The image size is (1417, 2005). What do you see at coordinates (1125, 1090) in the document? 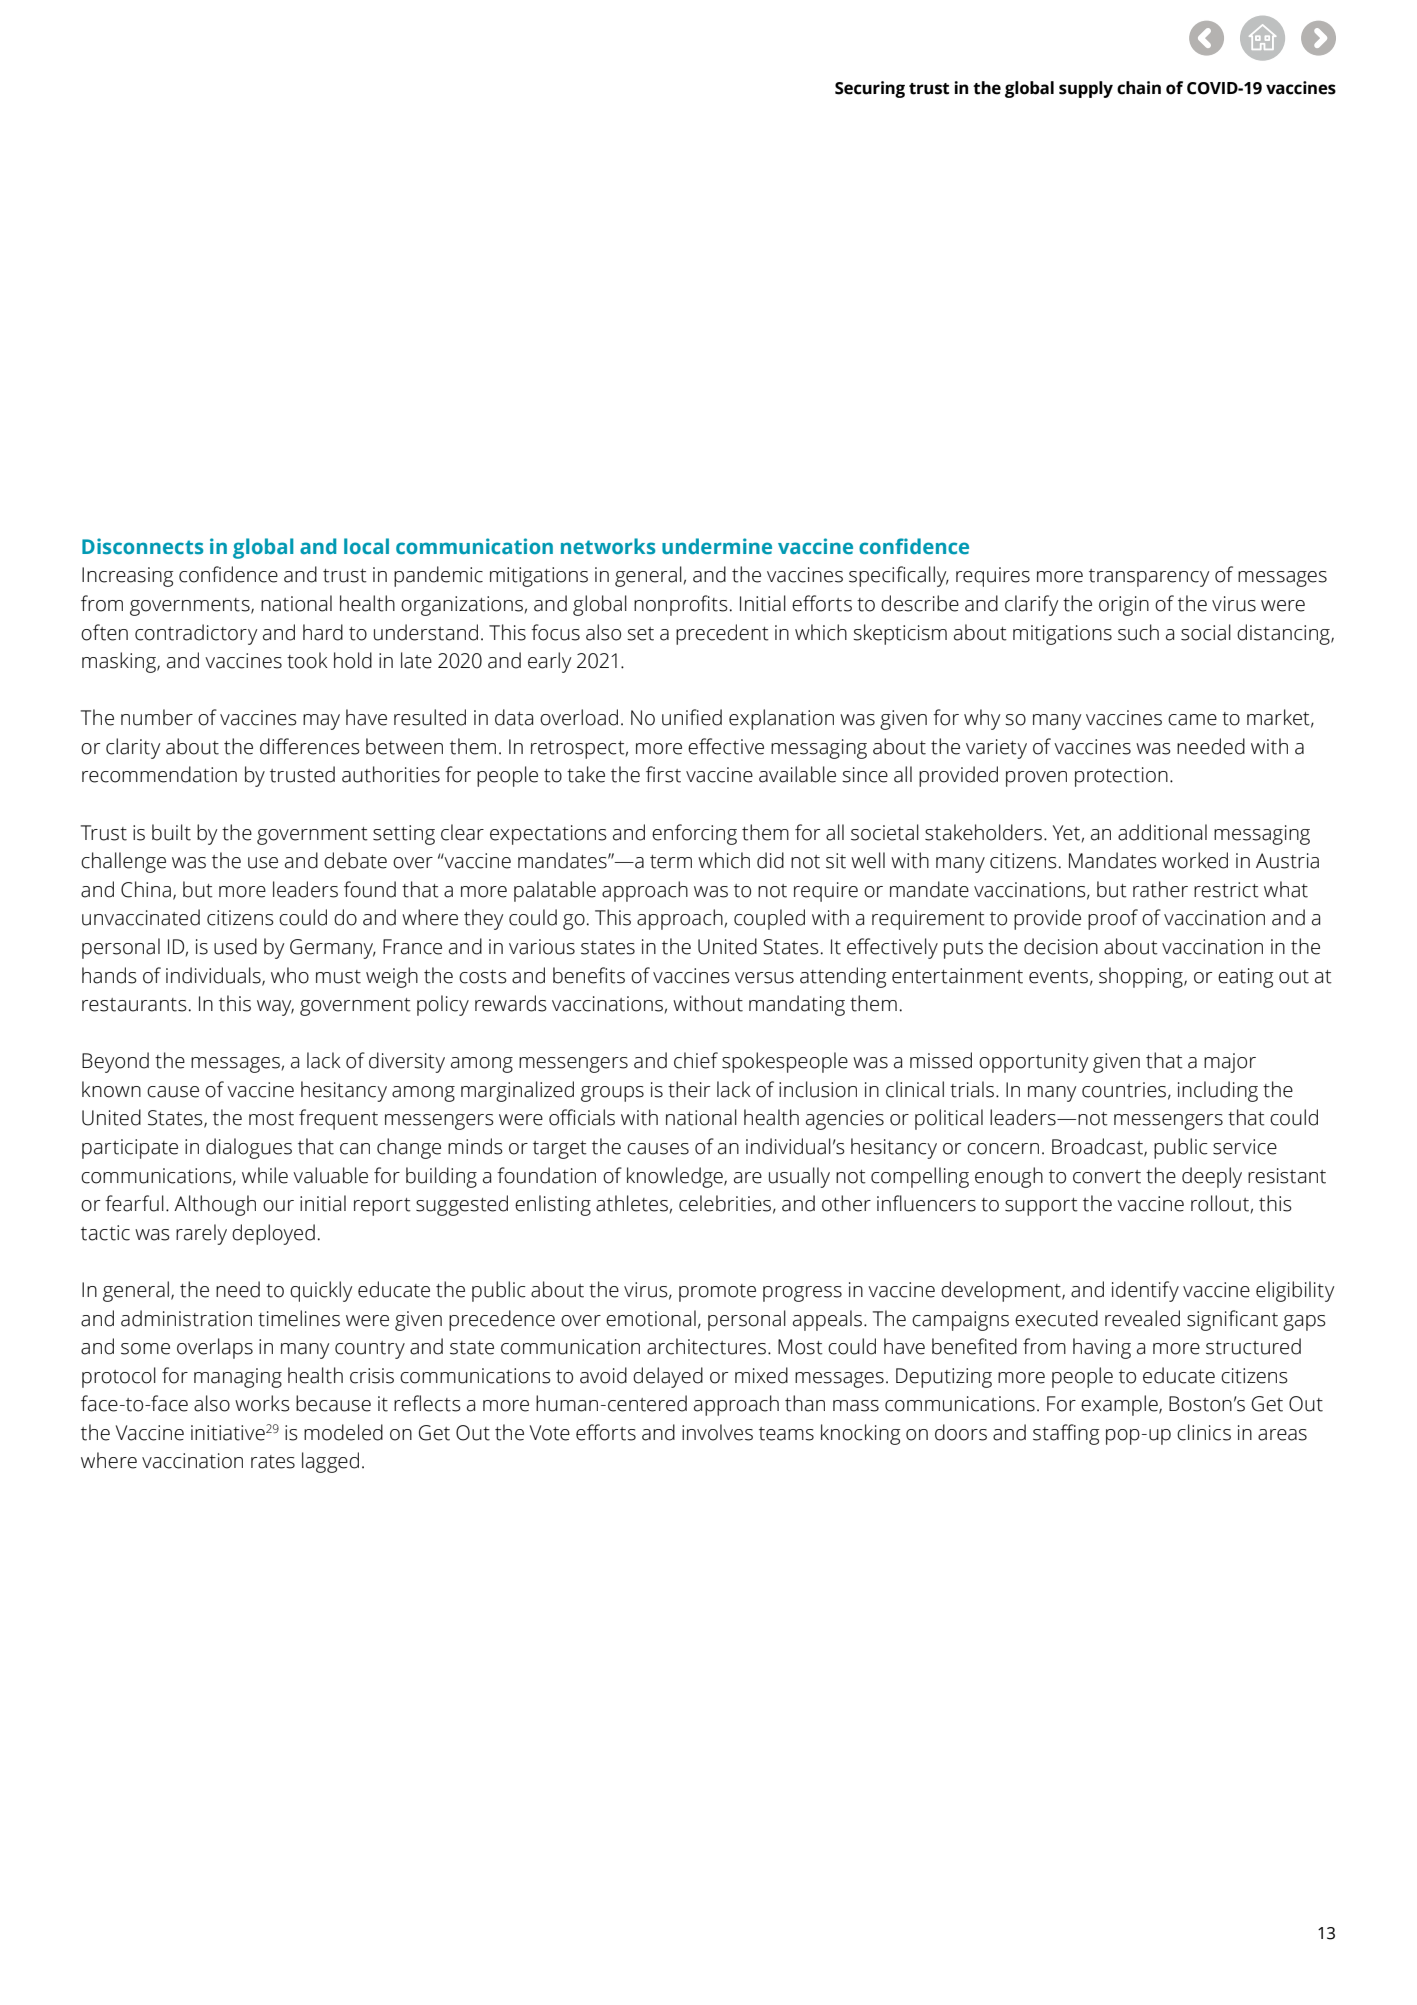
I see `countries` at bounding box center [1125, 1090].
